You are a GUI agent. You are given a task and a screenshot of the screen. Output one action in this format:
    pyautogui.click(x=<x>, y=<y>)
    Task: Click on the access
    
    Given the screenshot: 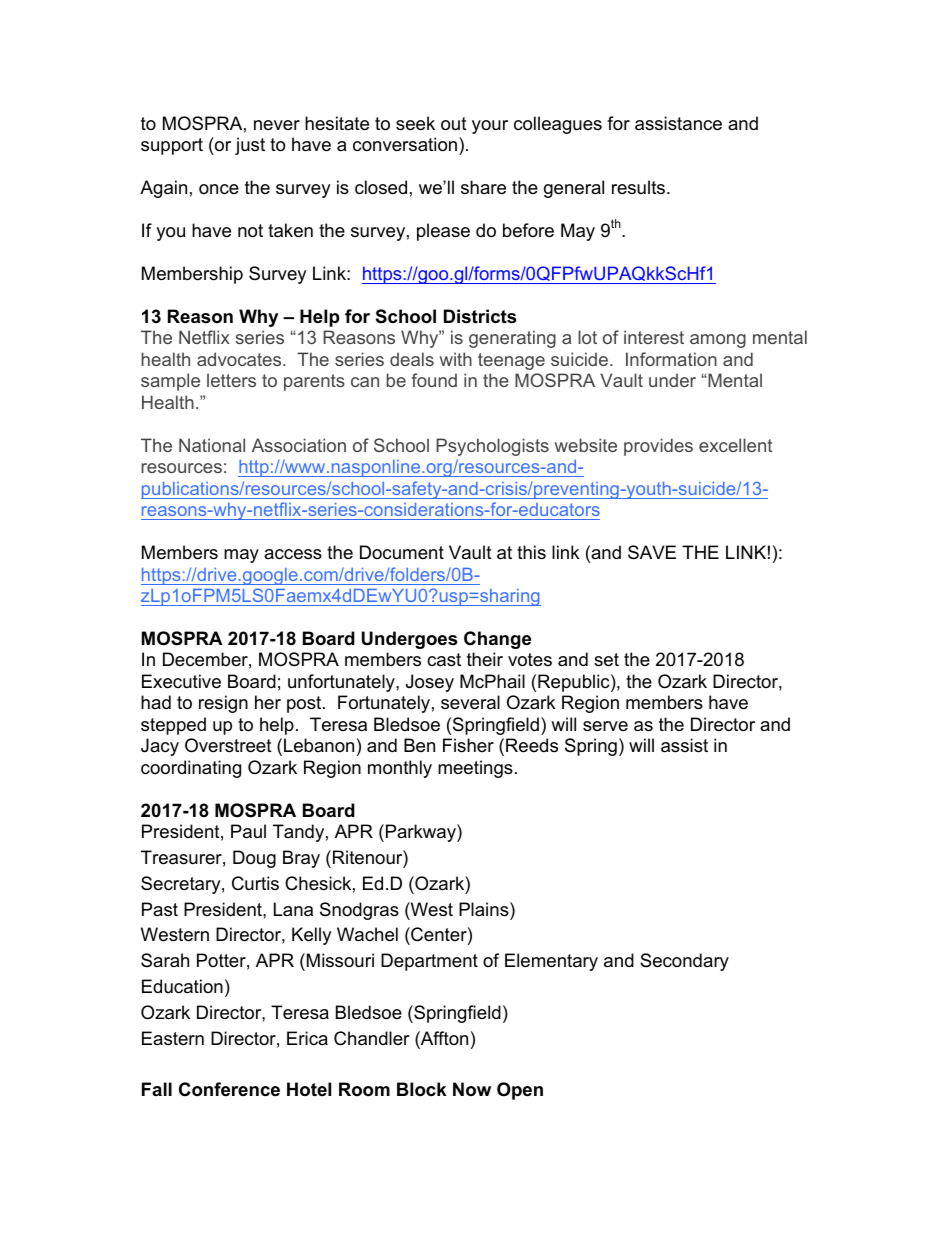 What is the action you would take?
    pyautogui.click(x=293, y=554)
